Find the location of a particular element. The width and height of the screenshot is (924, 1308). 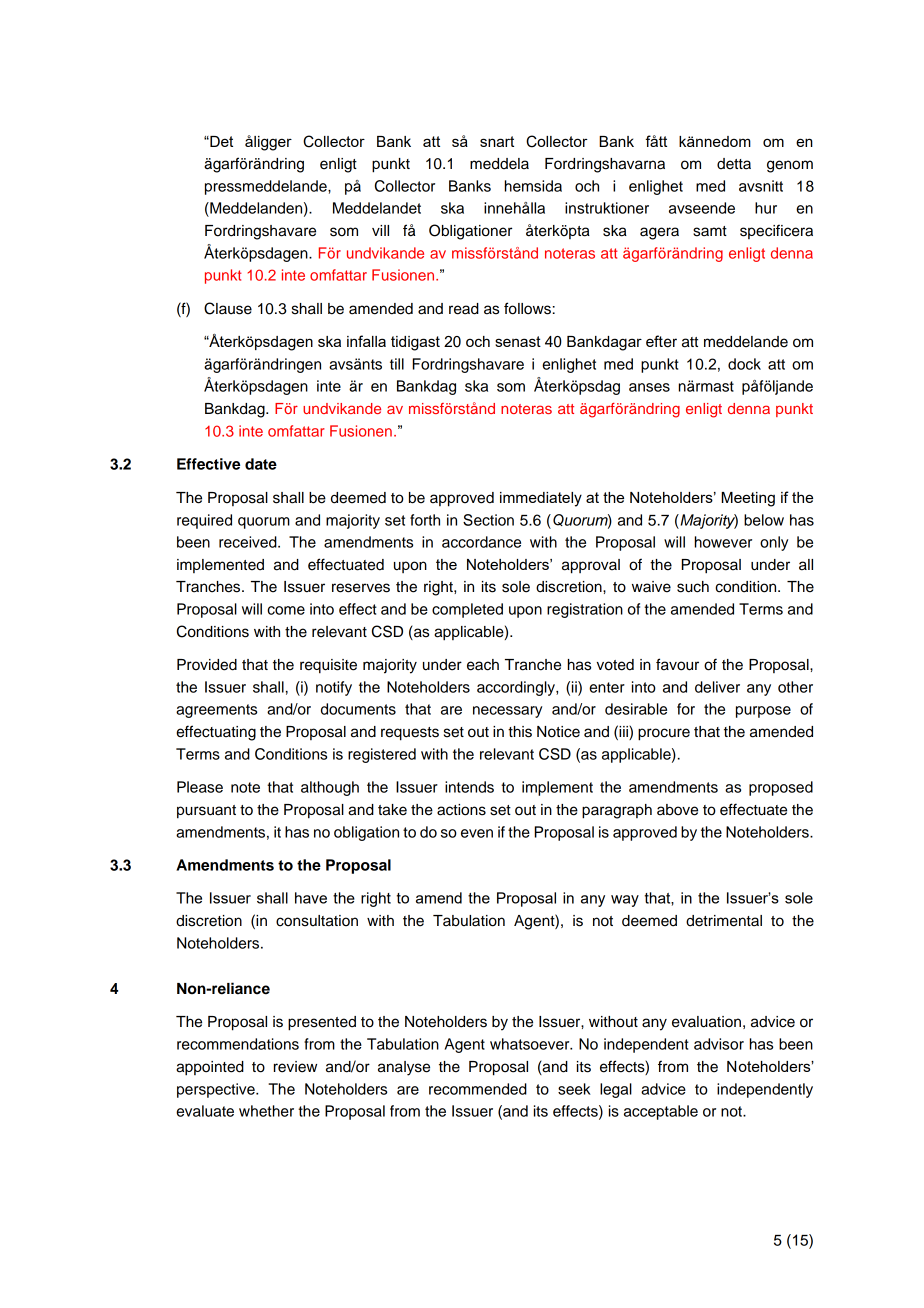

recommended is located at coordinates (478, 1089).
